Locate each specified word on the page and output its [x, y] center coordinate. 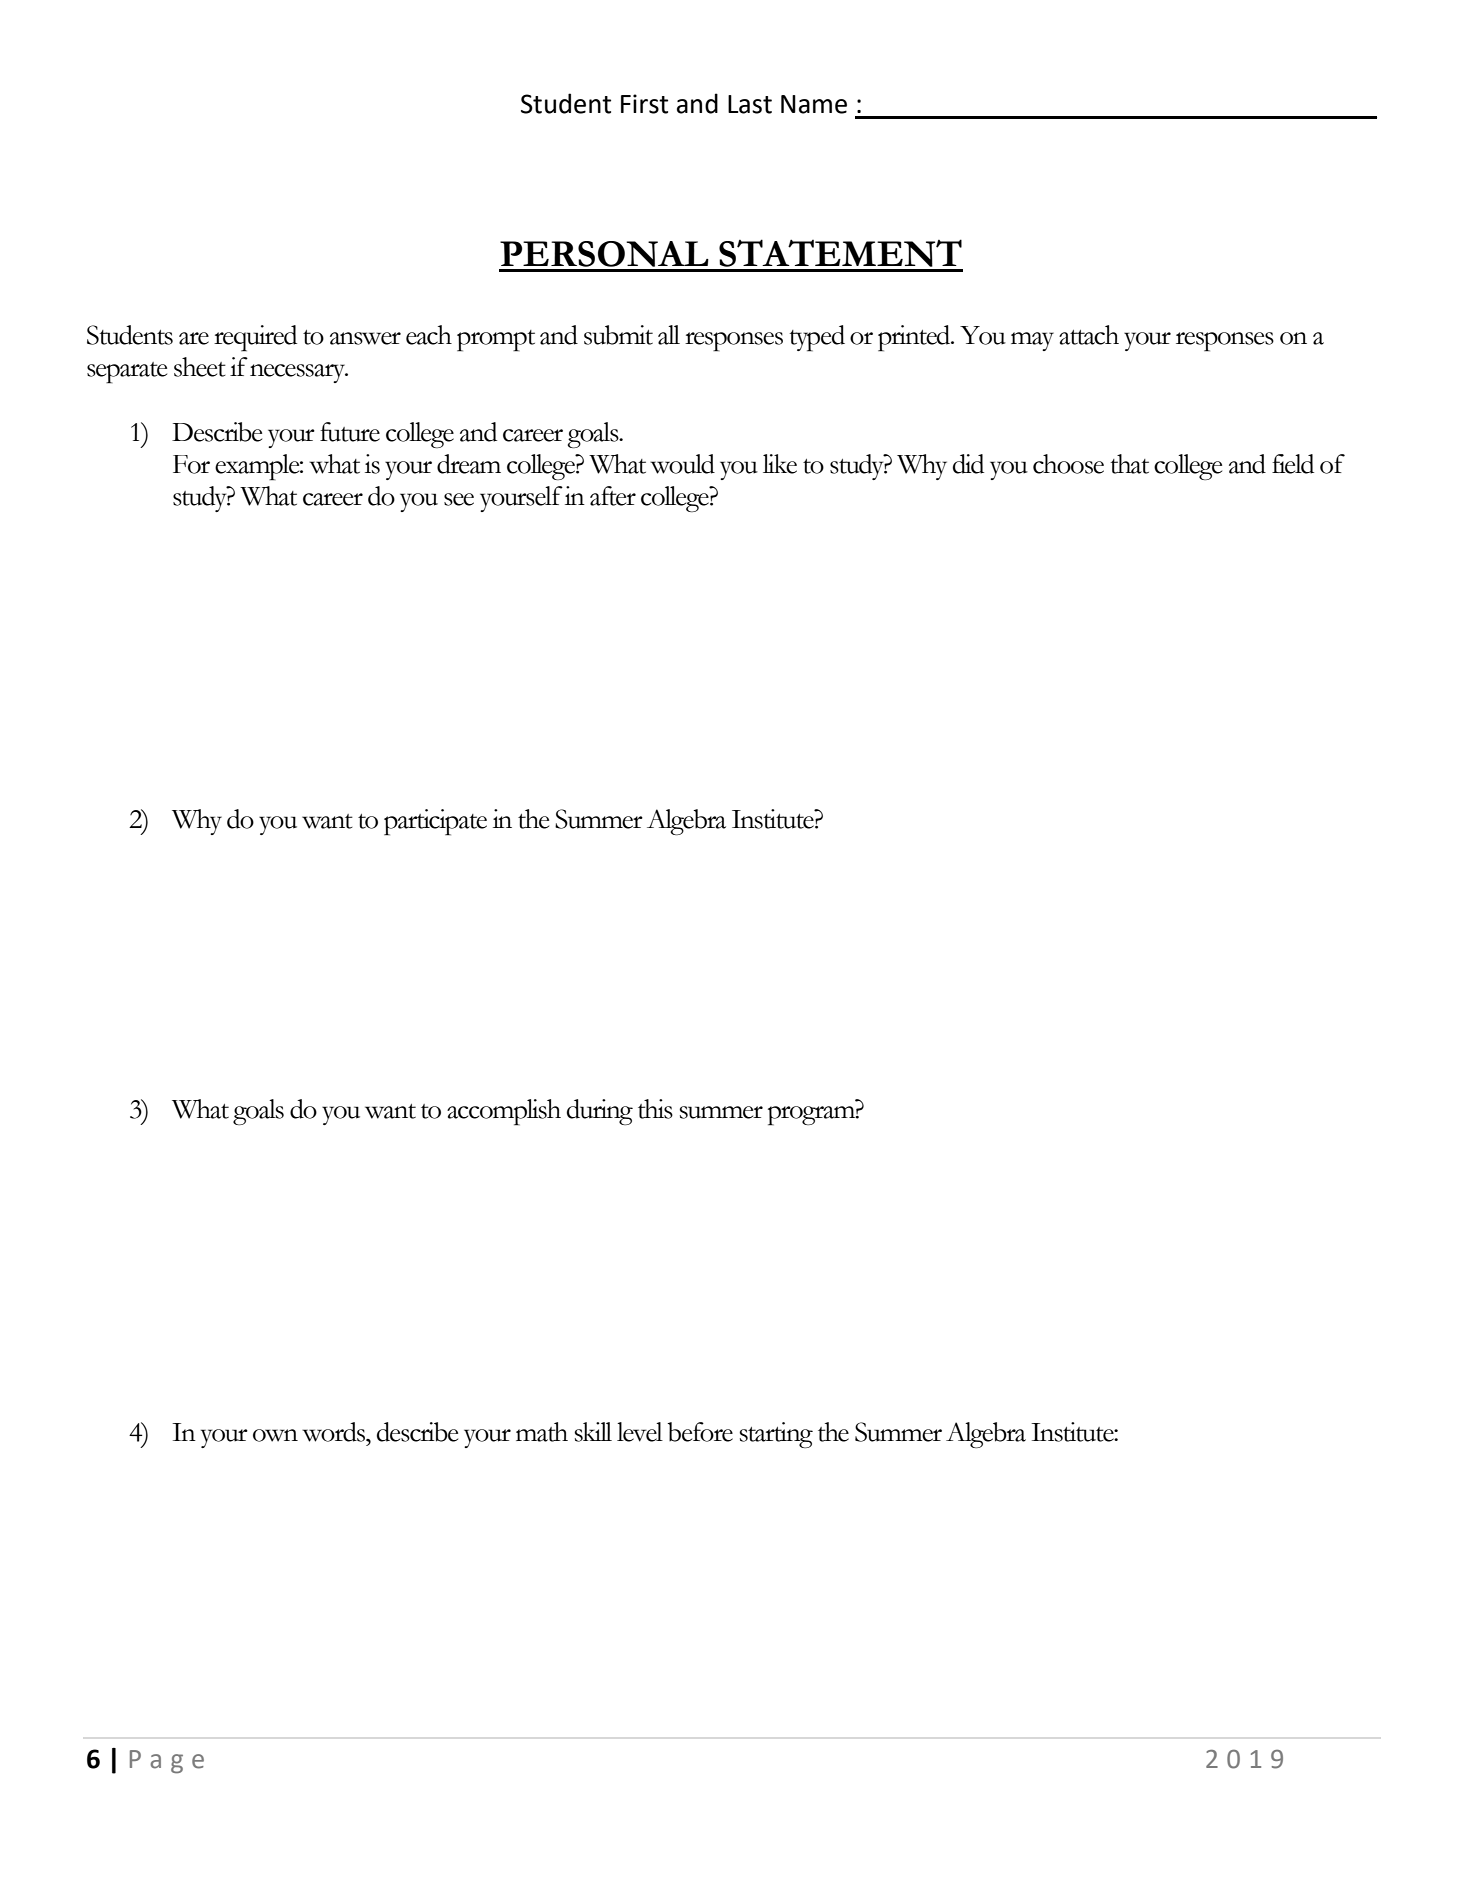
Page [167, 1762]
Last [750, 104]
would [682, 464]
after [613, 496]
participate [435, 822]
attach [1089, 335]
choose [1068, 464]
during [600, 1112]
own [275, 1435]
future [350, 432]
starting [776, 1435]
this [655, 1109]
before [700, 1432]
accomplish [504, 1112]
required [255, 338]
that [1129, 464]
